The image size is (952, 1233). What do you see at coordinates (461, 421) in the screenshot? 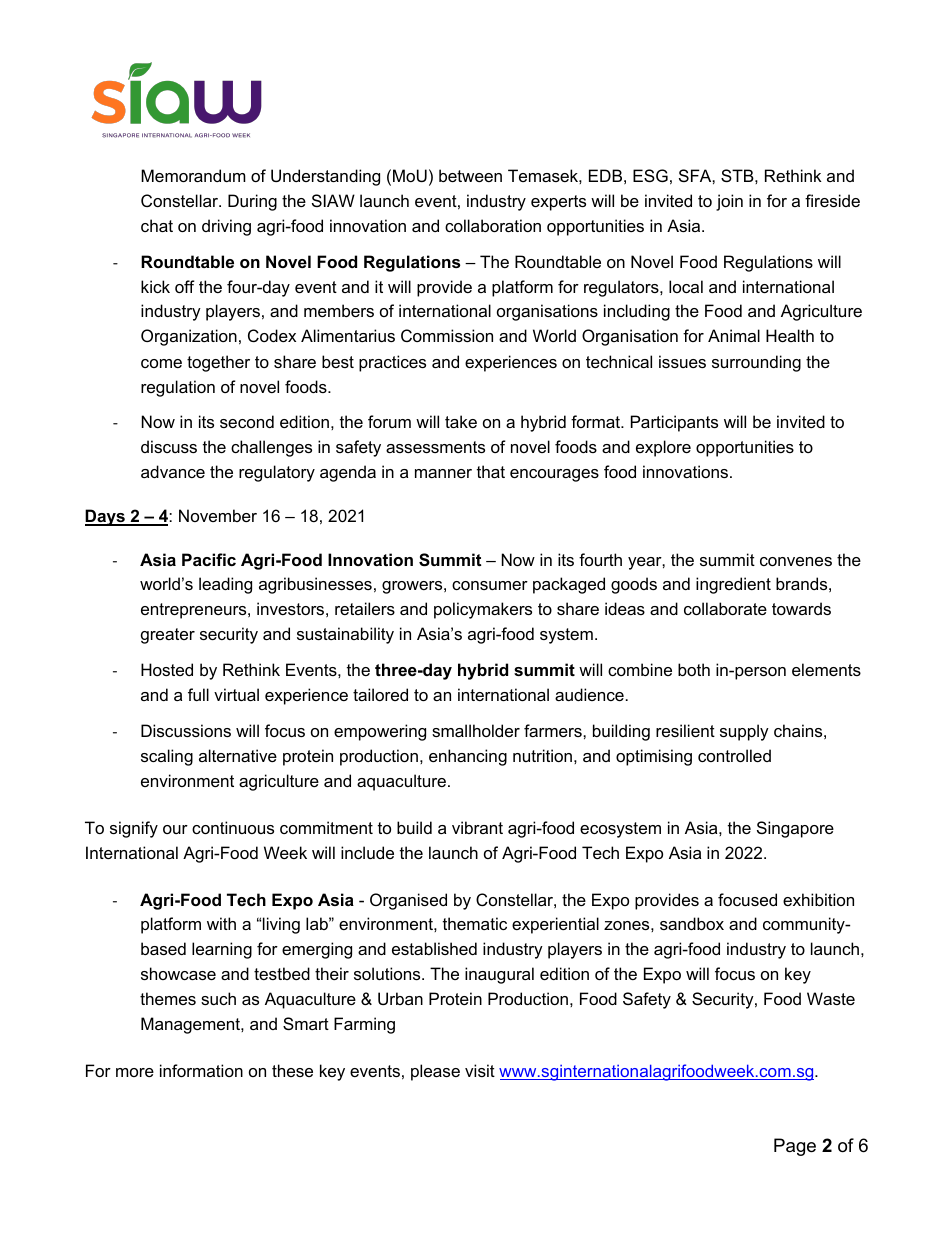
I see `take` at bounding box center [461, 421].
